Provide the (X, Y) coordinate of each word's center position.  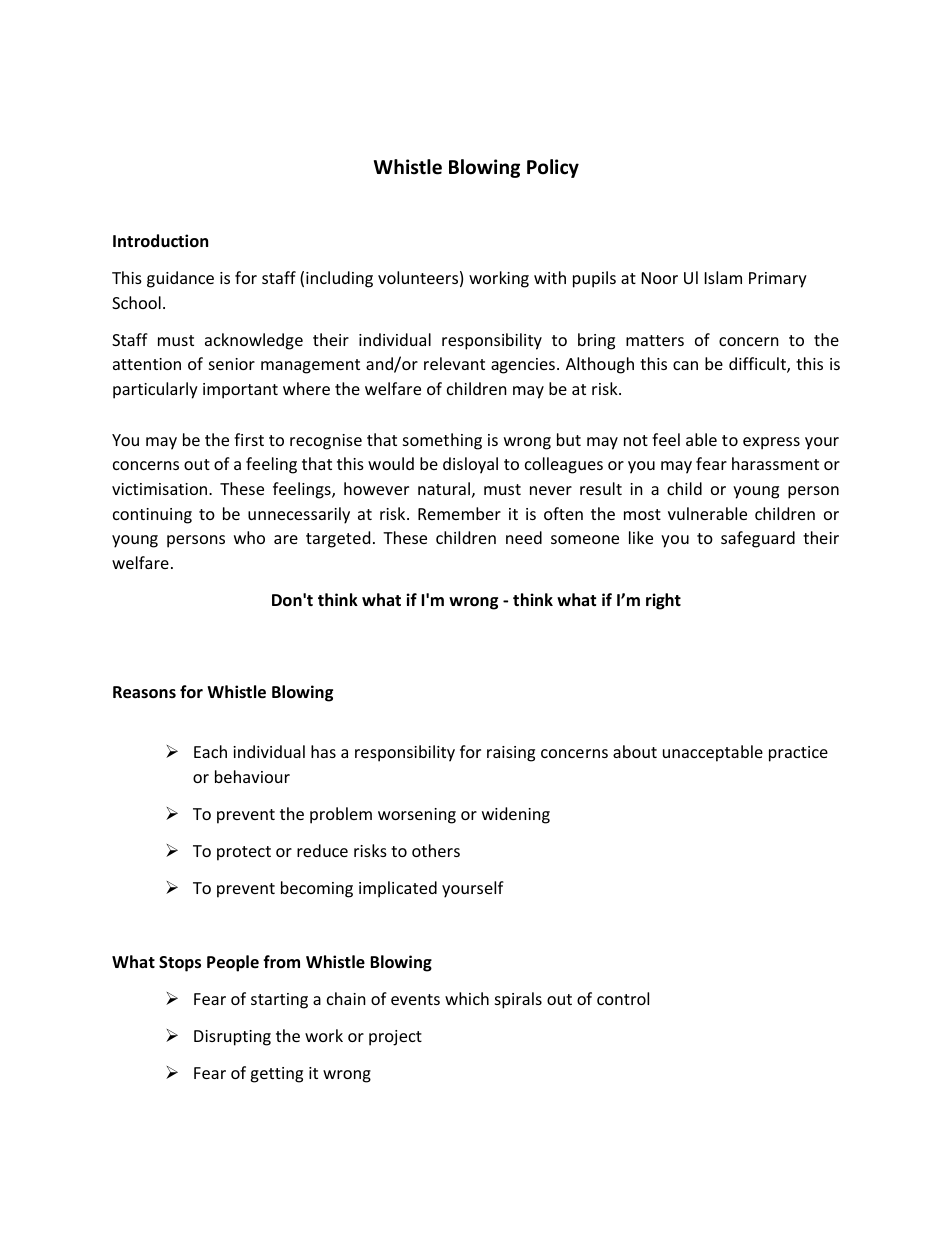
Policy (553, 168)
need (524, 537)
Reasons (144, 692)
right (663, 601)
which (467, 998)
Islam (723, 277)
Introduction (160, 241)
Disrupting (232, 1038)
